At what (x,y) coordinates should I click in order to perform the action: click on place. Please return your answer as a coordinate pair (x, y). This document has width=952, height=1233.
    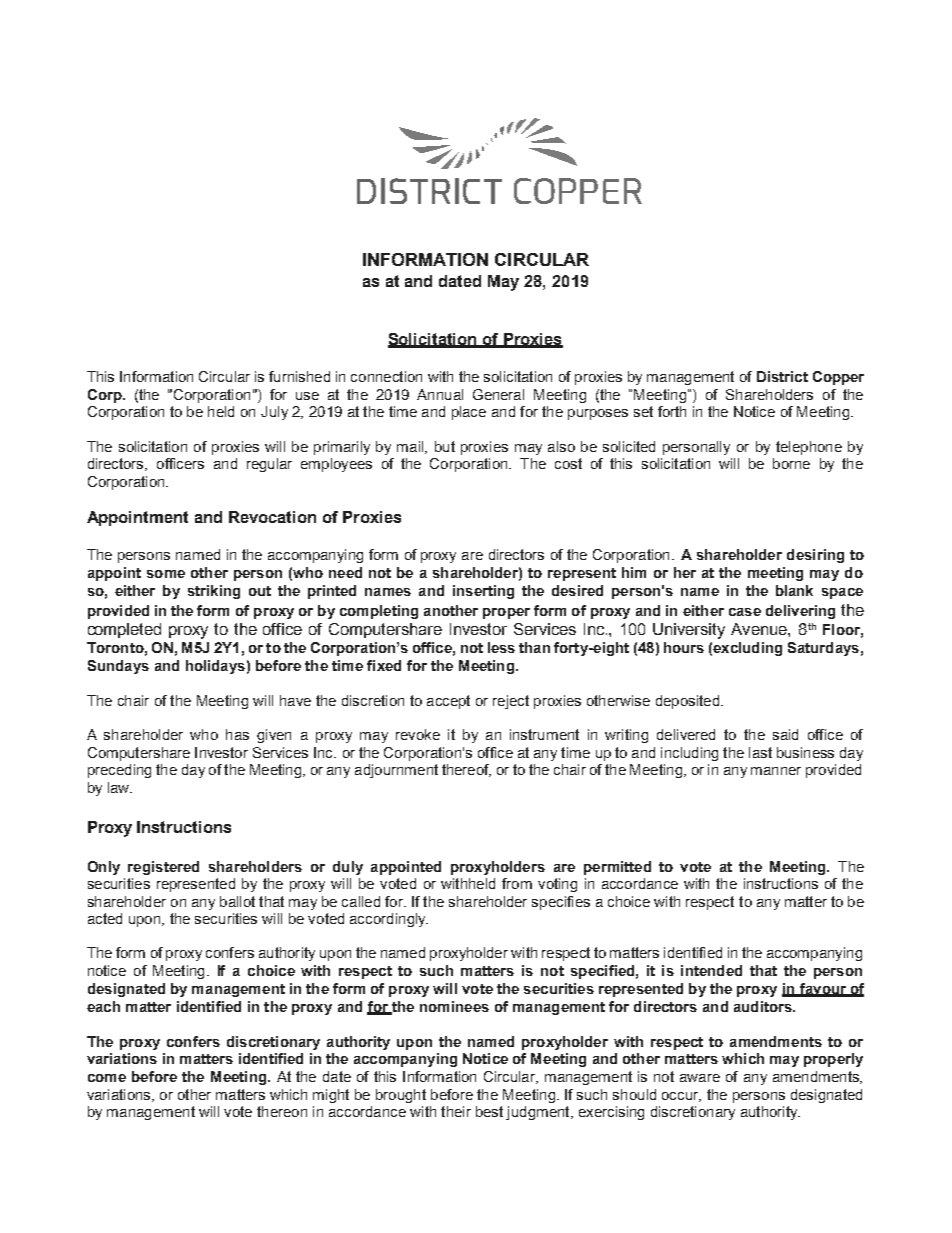
    Looking at the image, I should click on (469, 413).
